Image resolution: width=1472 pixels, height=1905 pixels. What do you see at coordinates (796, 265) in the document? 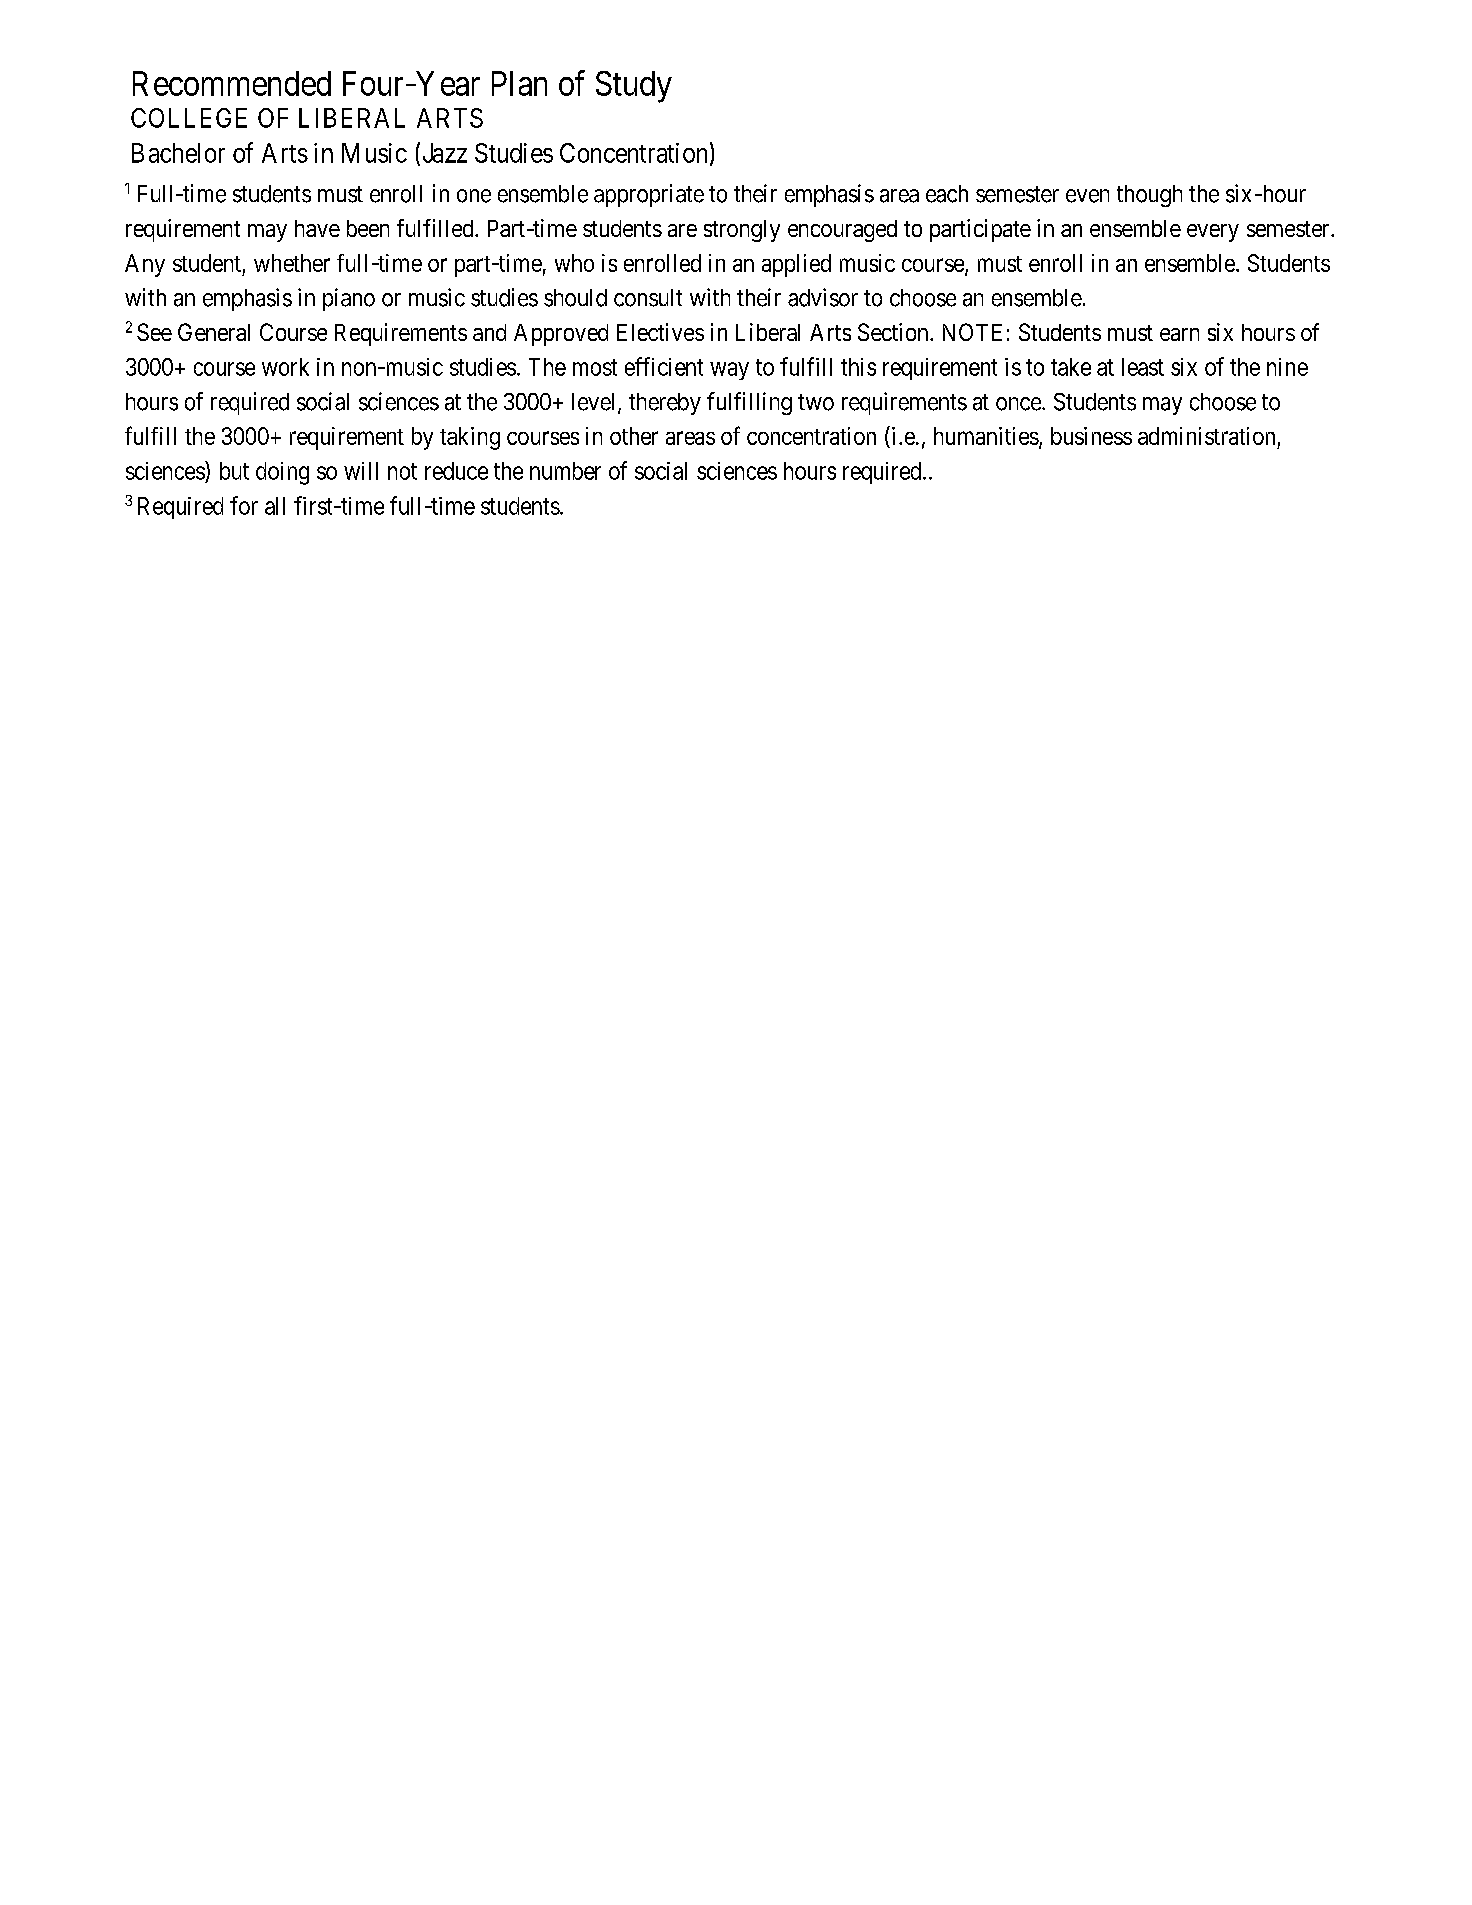
I see `applied` at bounding box center [796, 265].
